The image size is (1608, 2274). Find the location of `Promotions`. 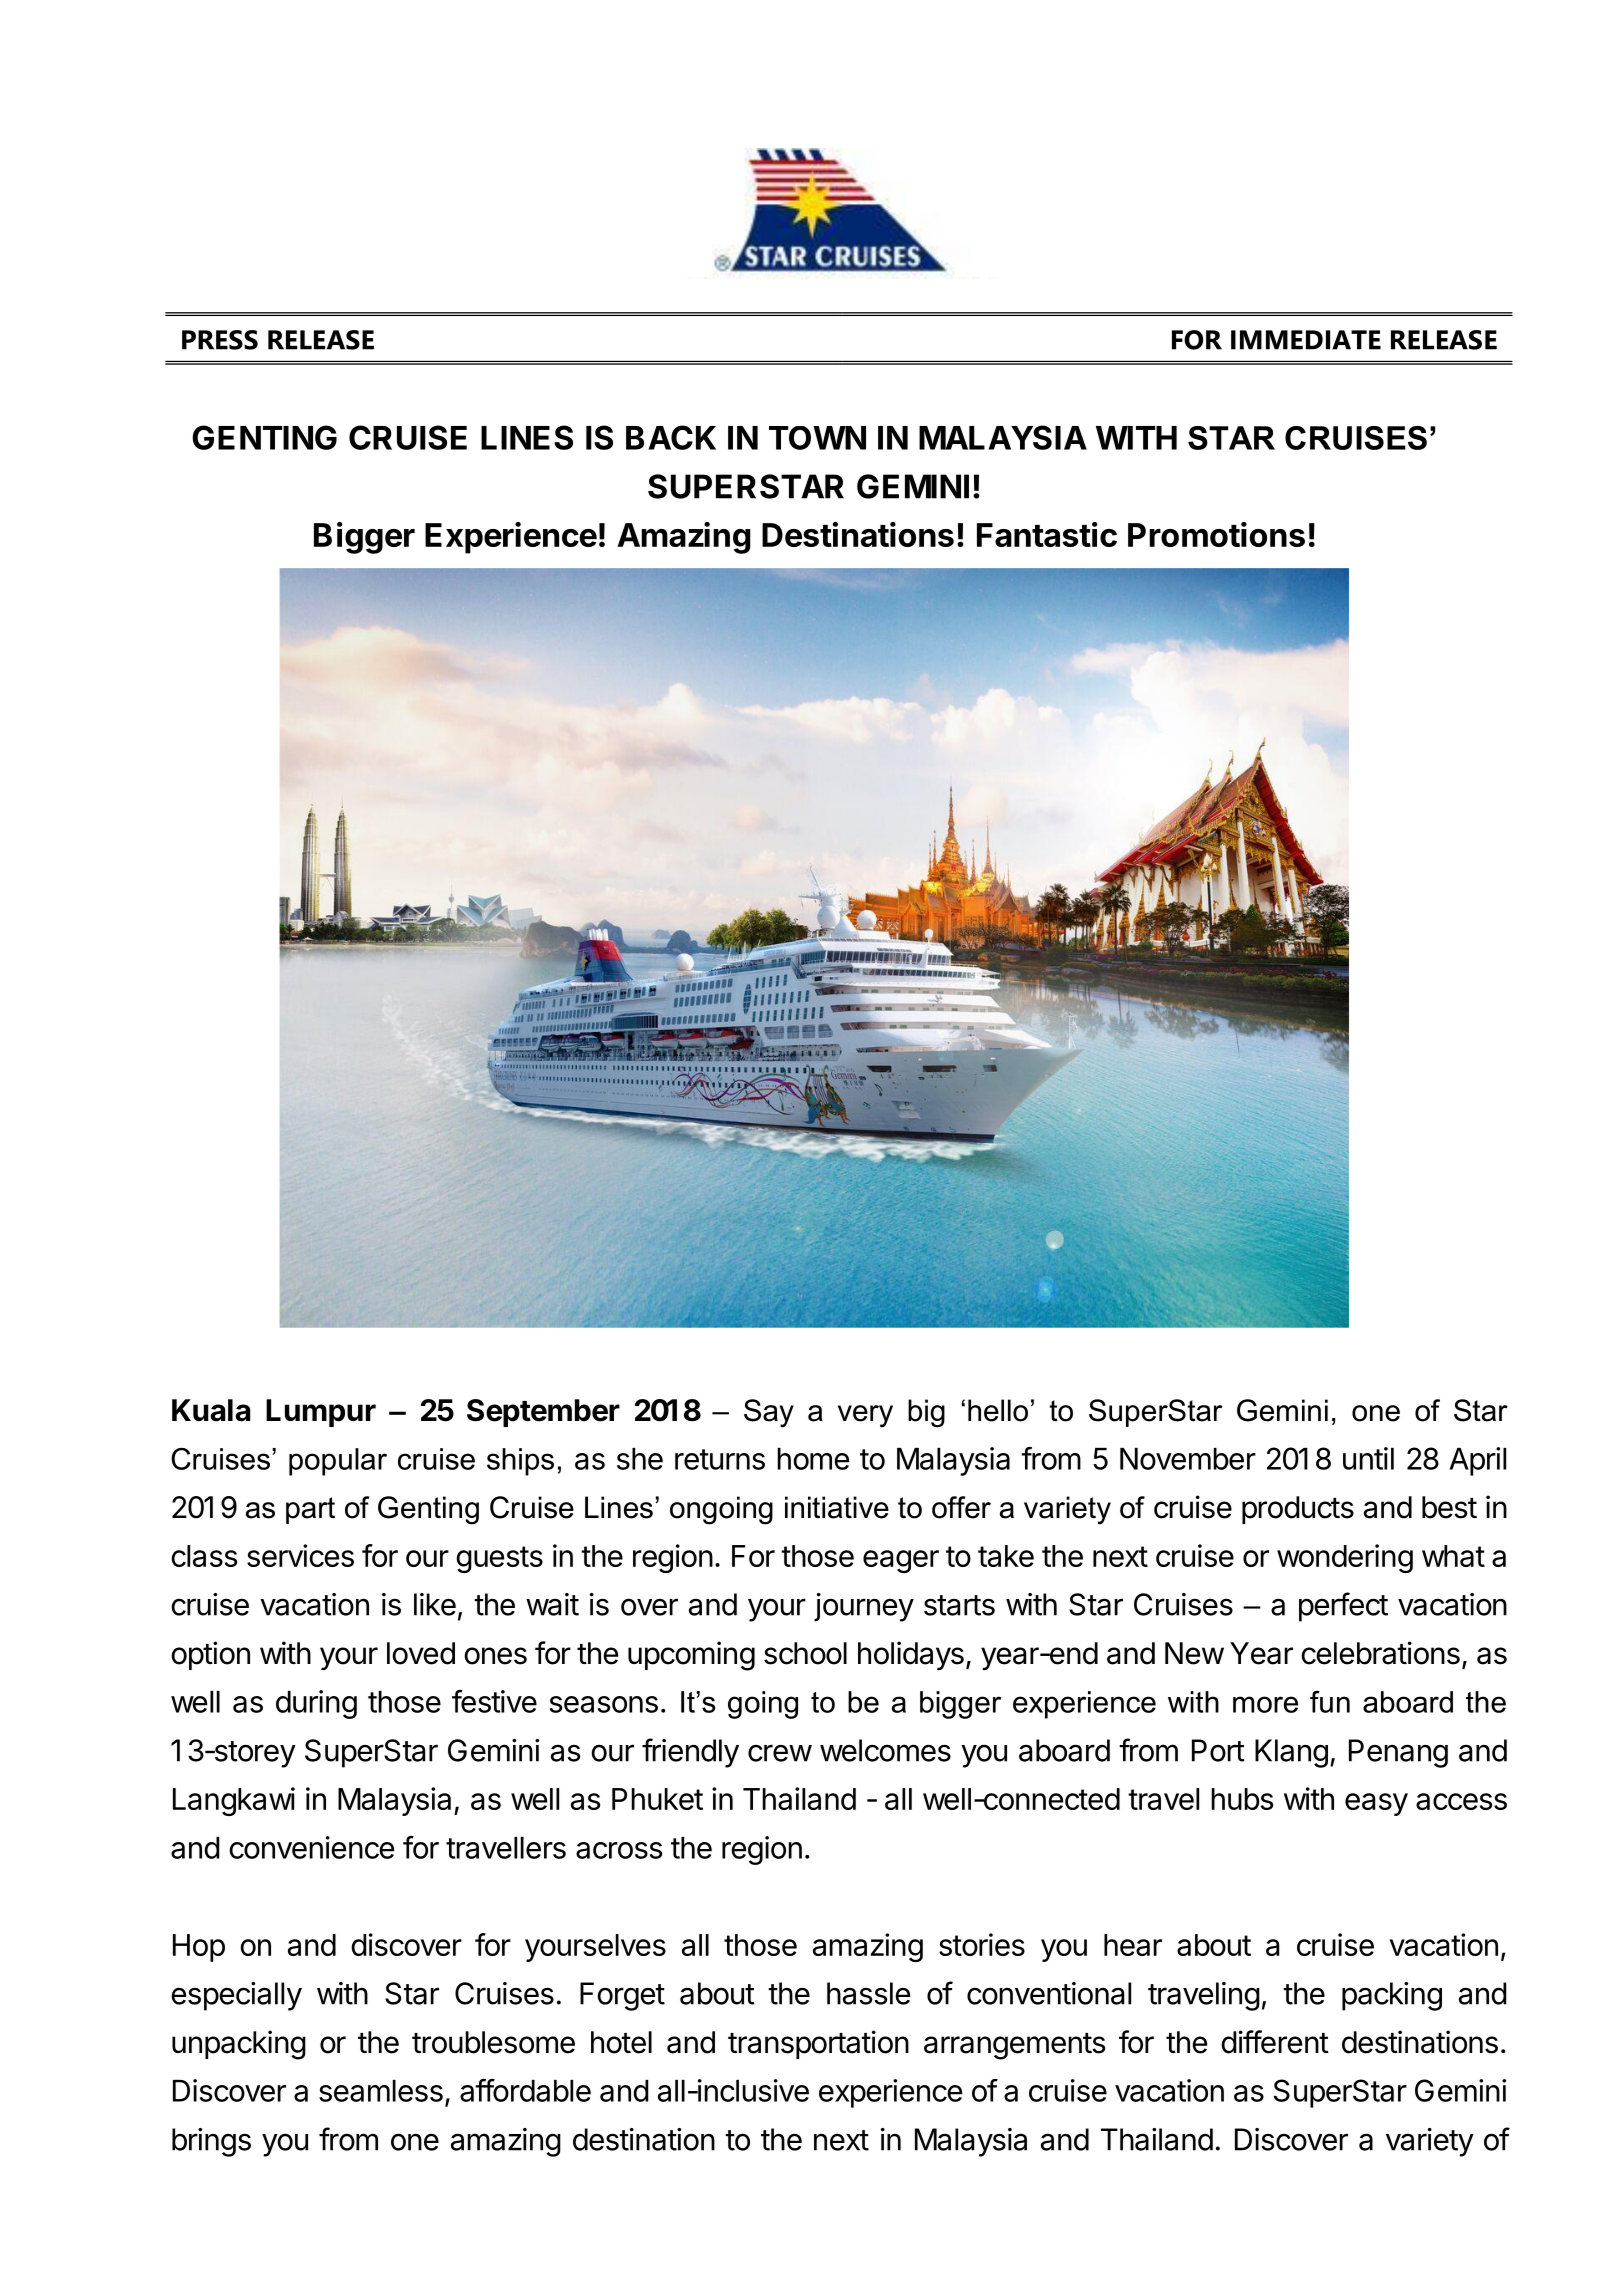

Promotions is located at coordinates (1216, 534).
